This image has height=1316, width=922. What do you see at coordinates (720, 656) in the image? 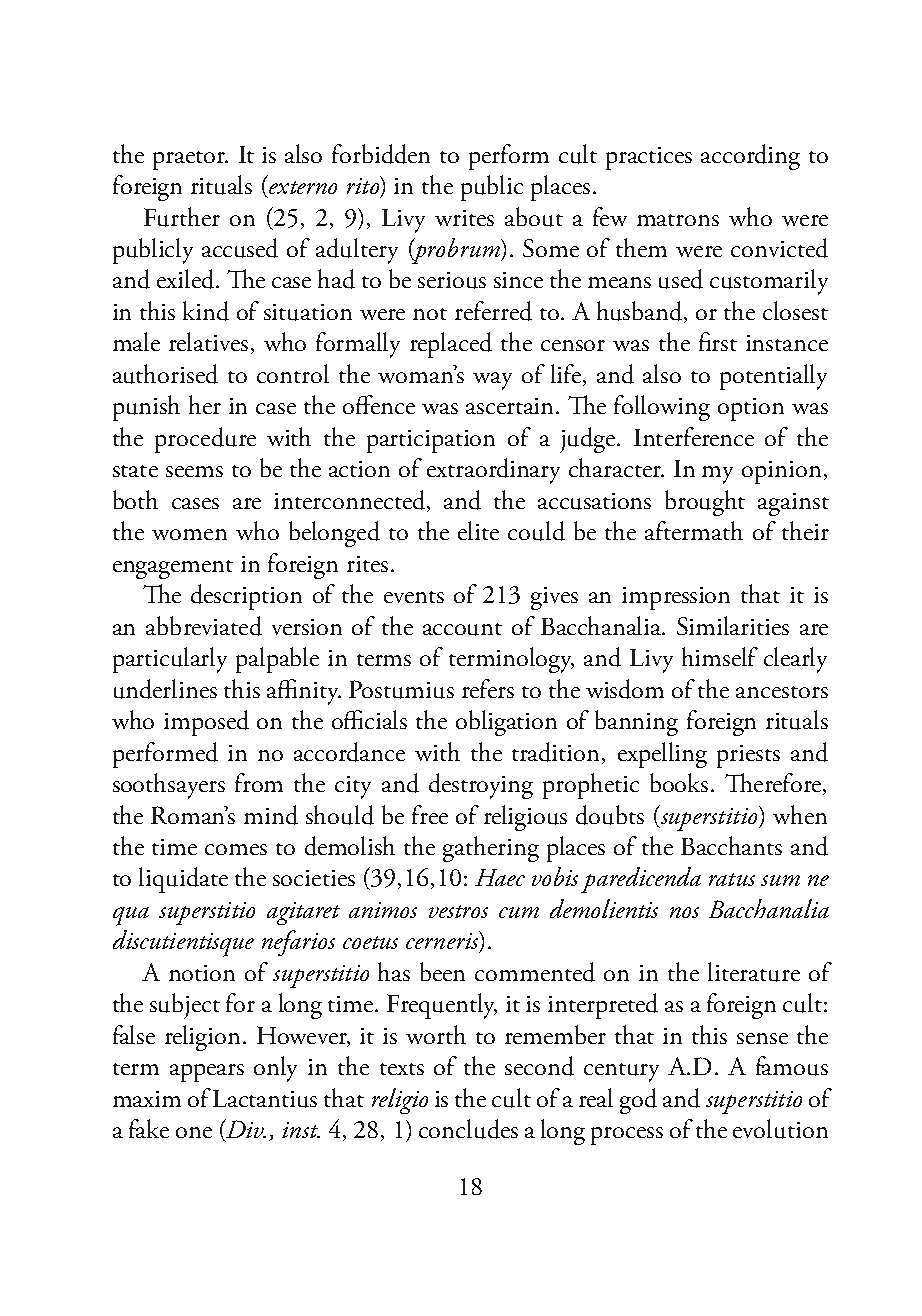
I see `himself` at bounding box center [720, 656].
